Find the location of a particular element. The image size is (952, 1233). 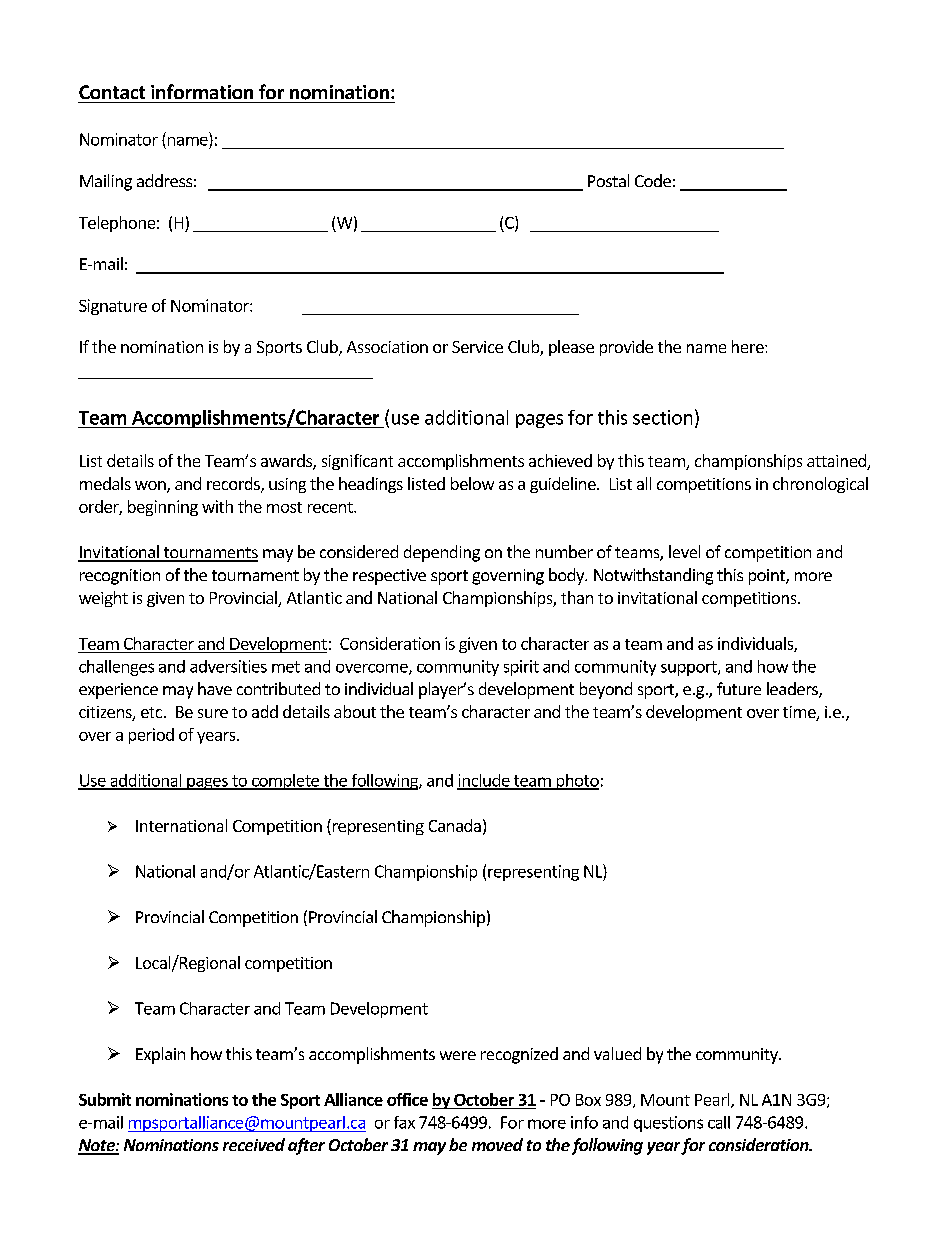

point is located at coordinates (768, 577).
